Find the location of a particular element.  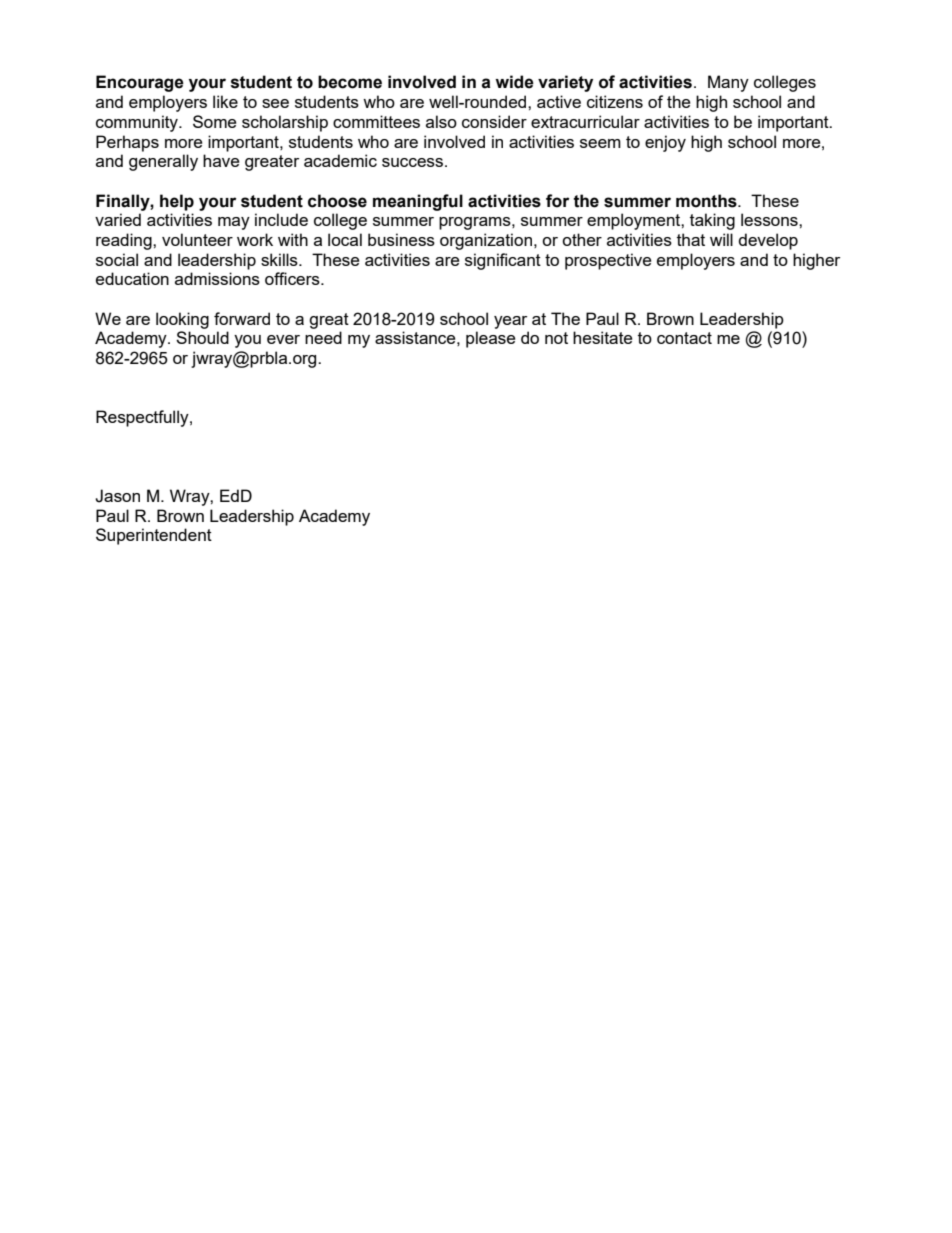

looking is located at coordinates (182, 320).
